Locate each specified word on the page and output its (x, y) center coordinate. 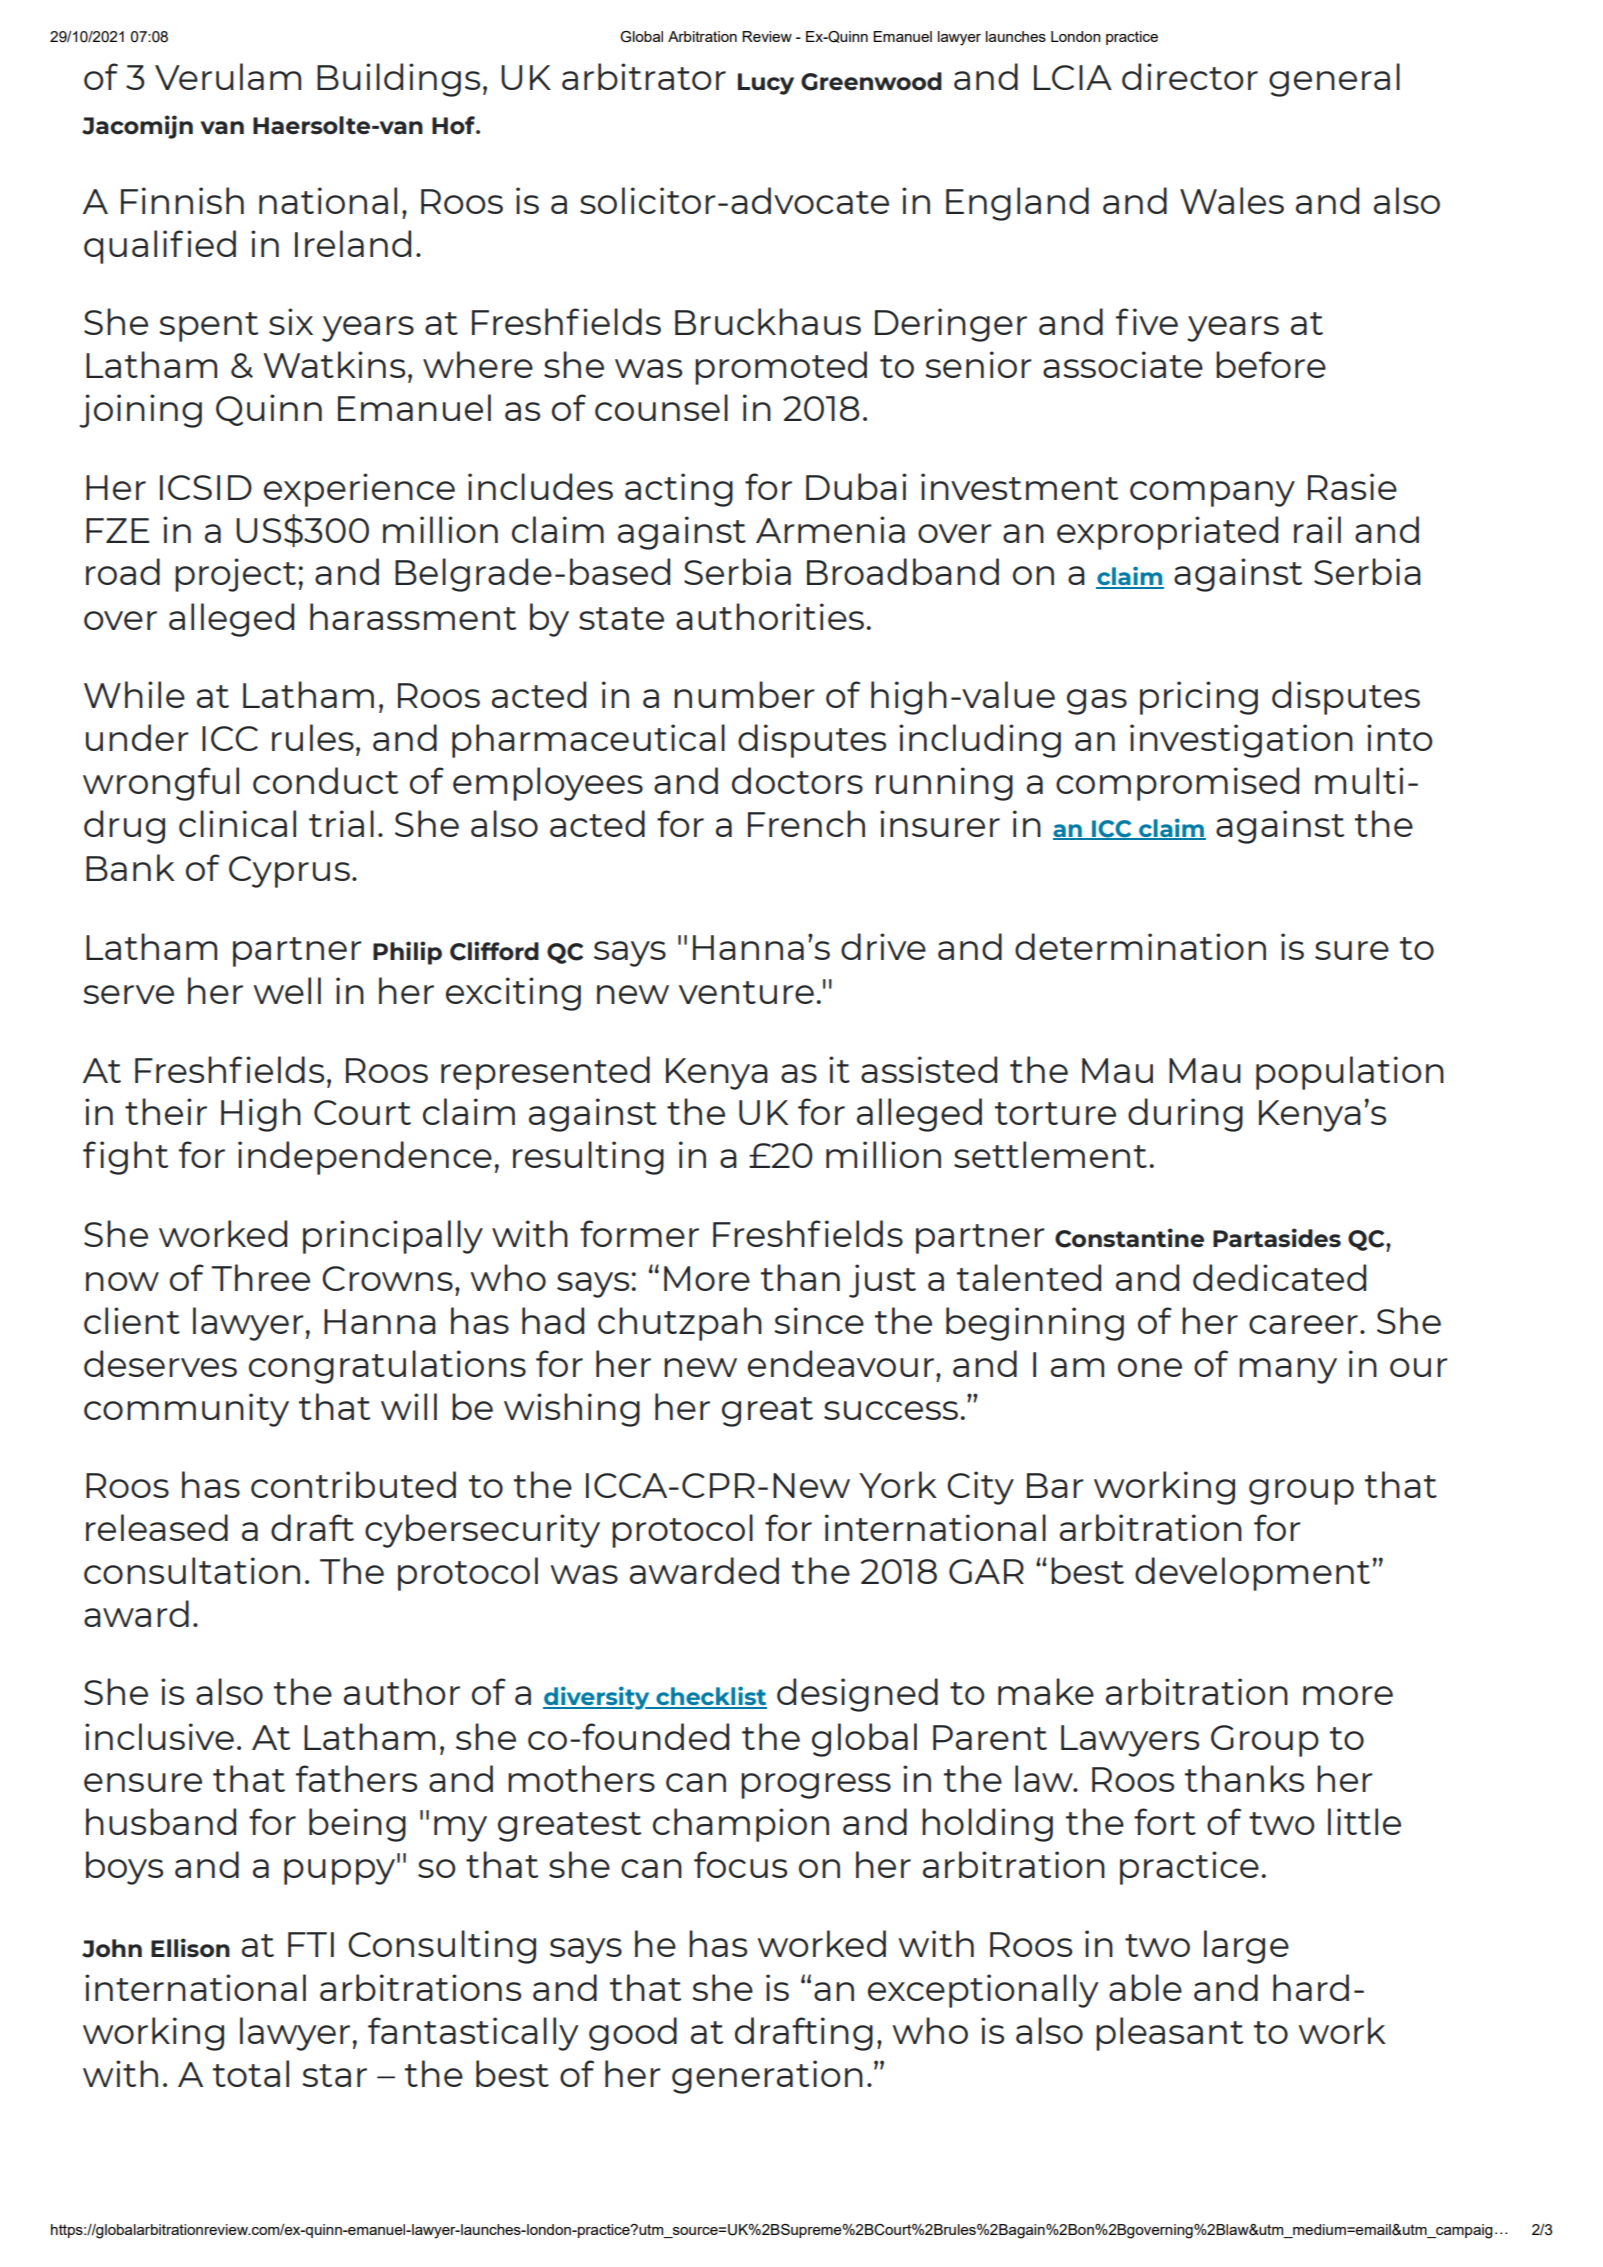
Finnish (182, 200)
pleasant (1169, 2034)
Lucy (766, 84)
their (166, 1111)
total (251, 2073)
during (1185, 1115)
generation (767, 2077)
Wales (1232, 200)
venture (746, 992)
